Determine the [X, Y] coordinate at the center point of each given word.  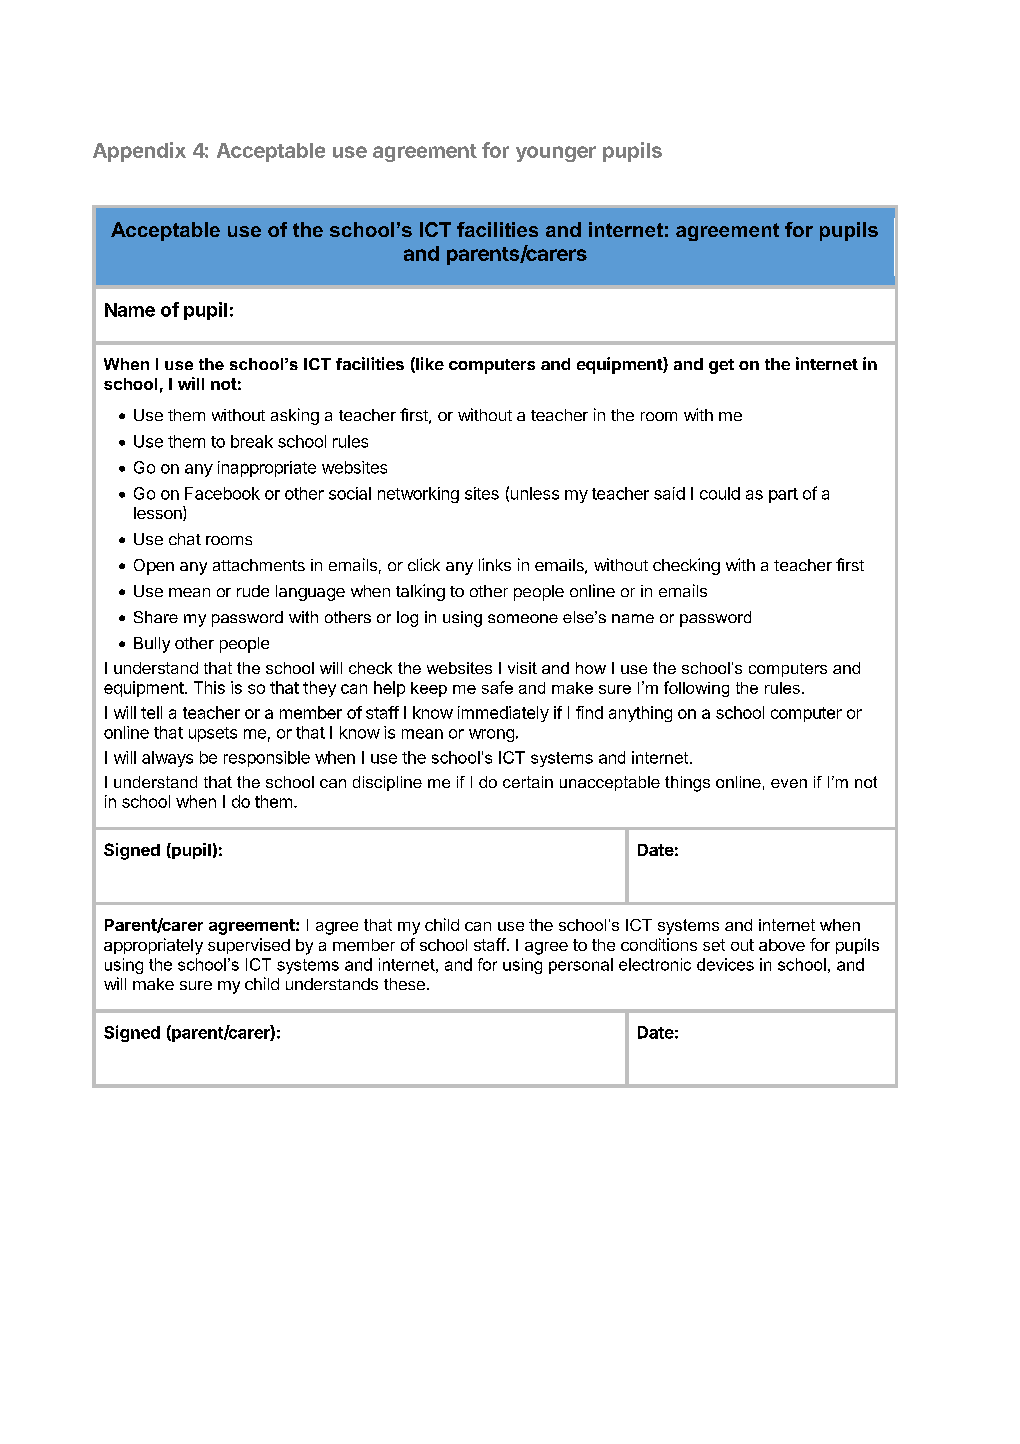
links [495, 564]
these [404, 984]
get [721, 366]
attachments [259, 565]
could [720, 493]
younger [556, 154]
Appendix [139, 152]
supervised [249, 946]
